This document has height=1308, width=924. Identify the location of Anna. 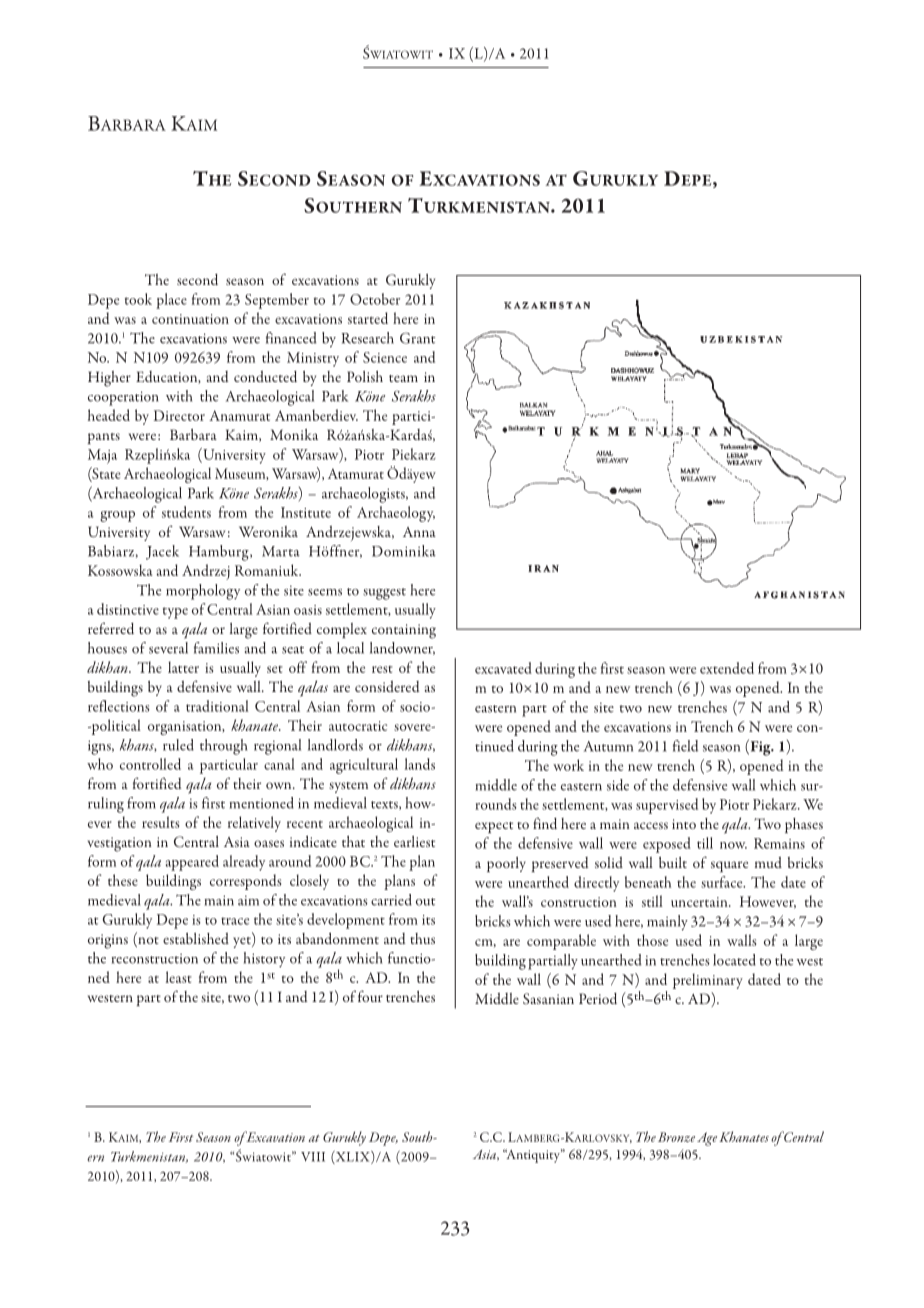
(419, 532).
